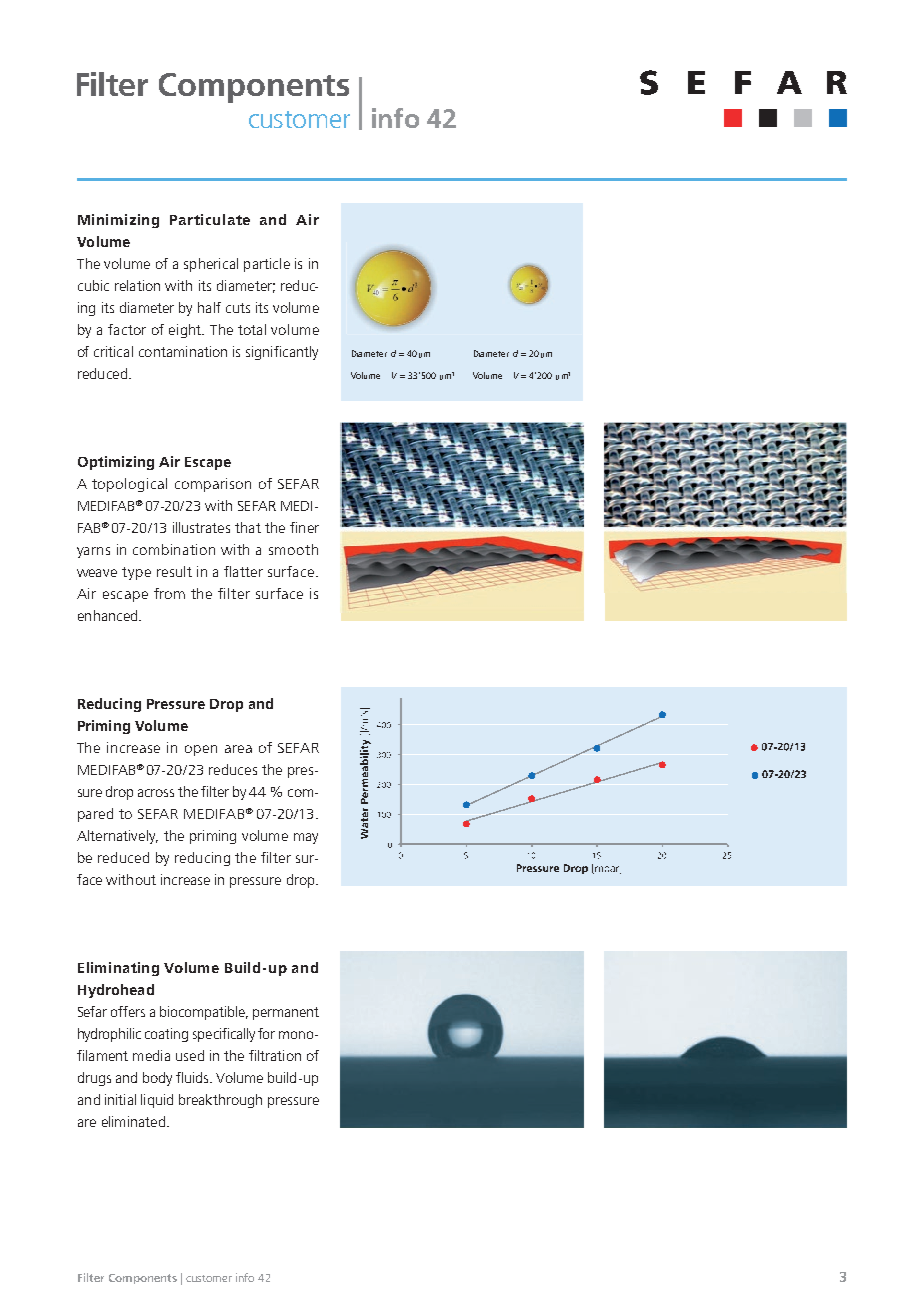 The image size is (924, 1308). I want to click on spherical, so click(211, 265).
